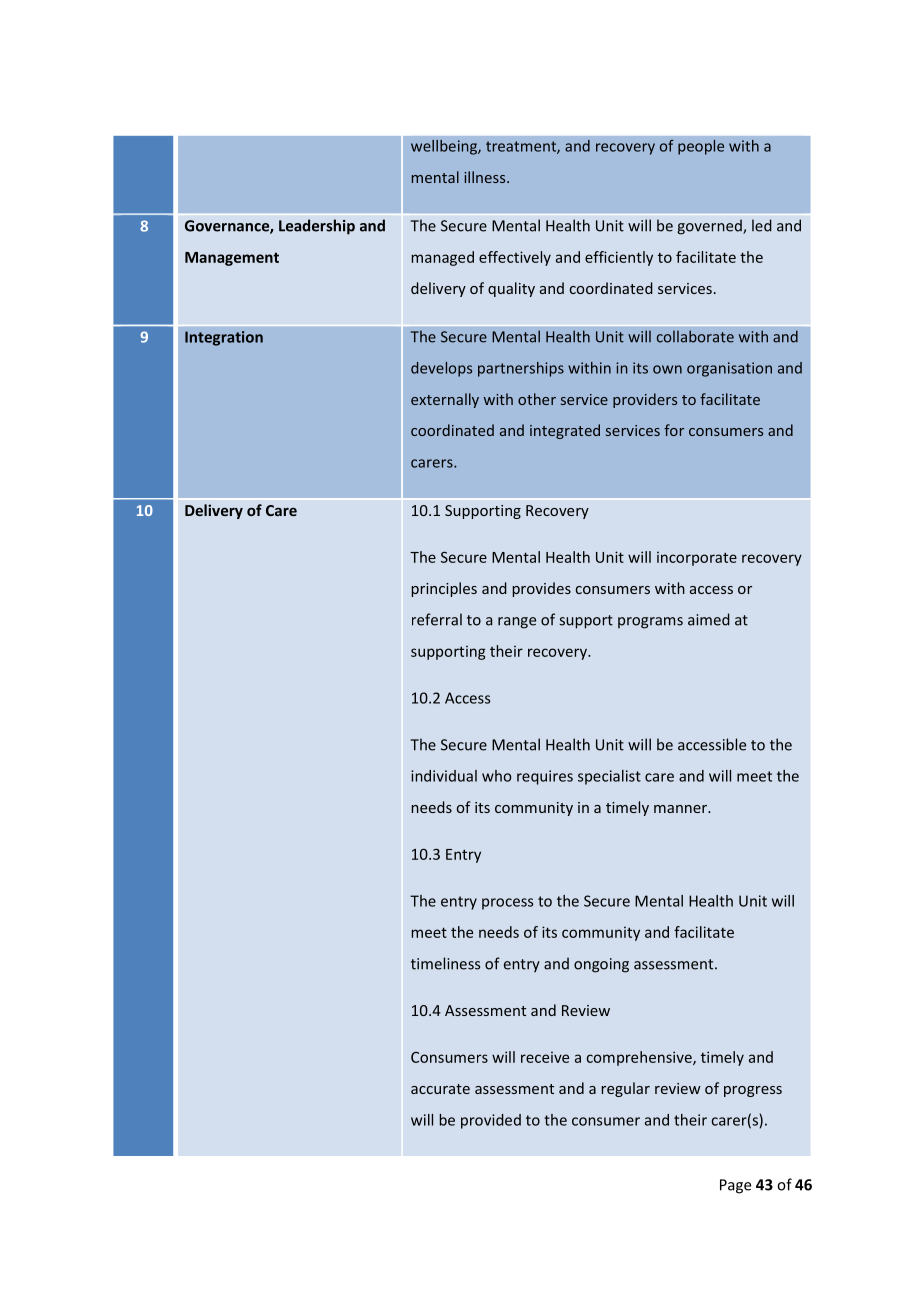 The width and height of the screenshot is (924, 1308). I want to click on who, so click(497, 776).
